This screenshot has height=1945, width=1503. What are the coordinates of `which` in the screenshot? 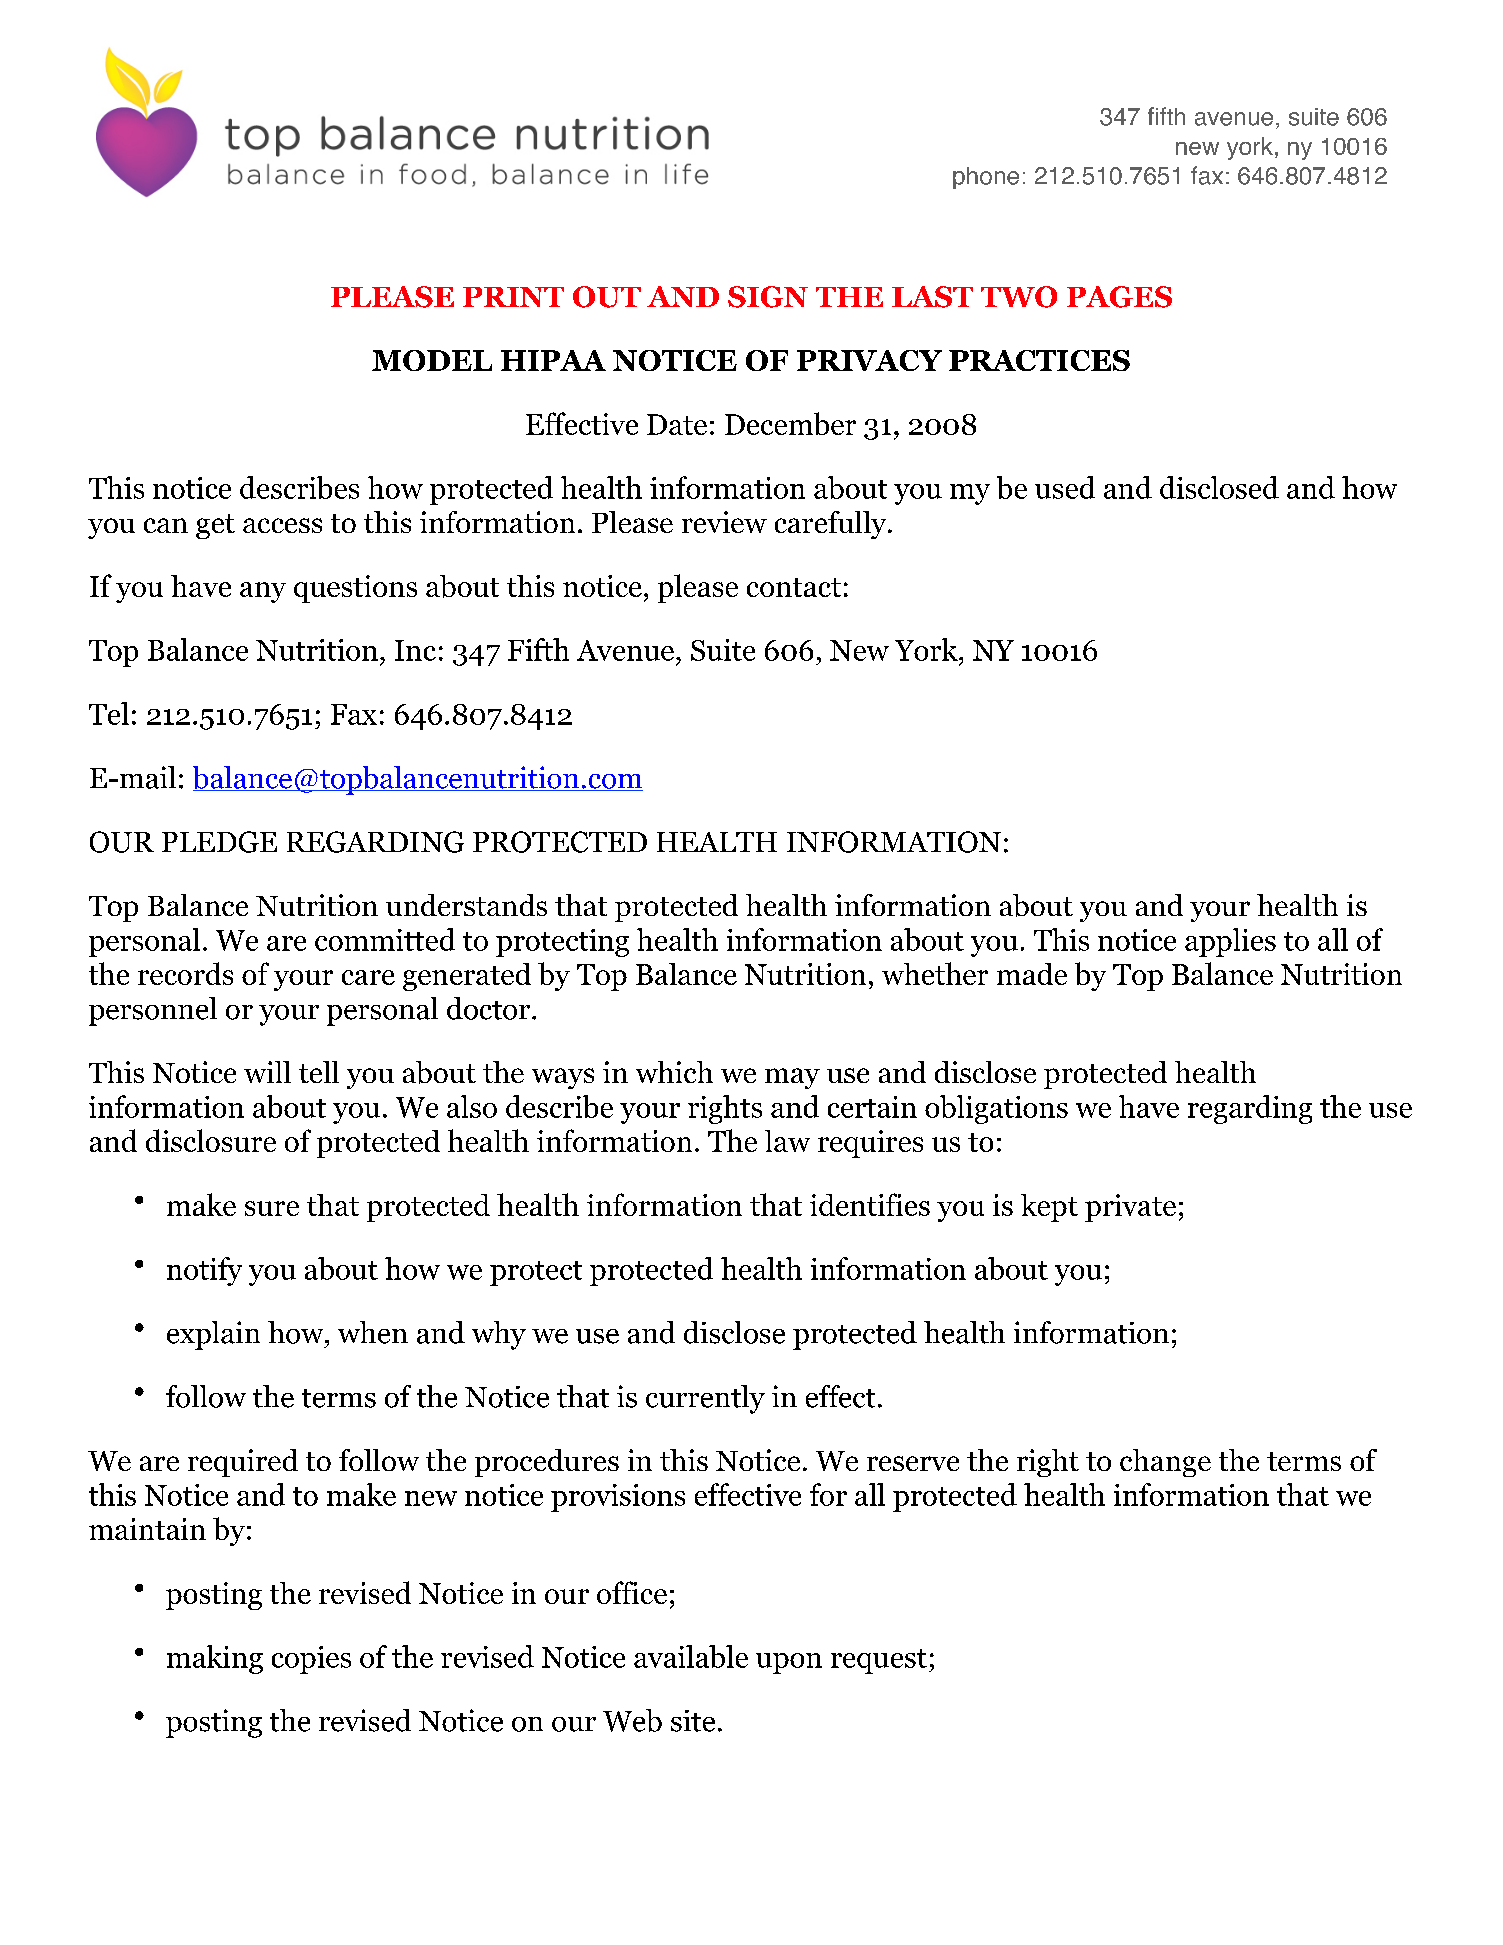 It's located at (674, 1072).
